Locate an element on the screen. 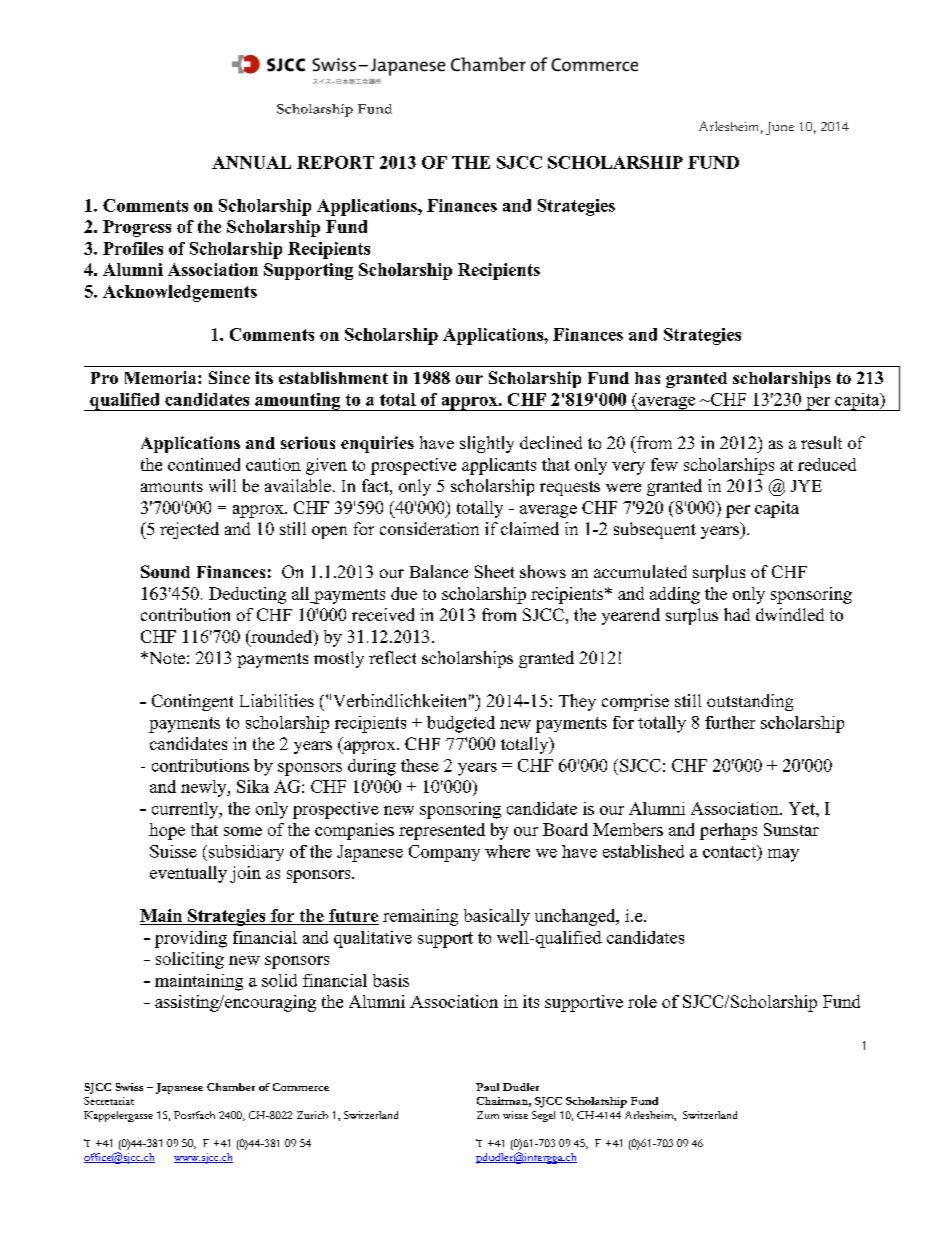  Paul is located at coordinates (487, 1087).
